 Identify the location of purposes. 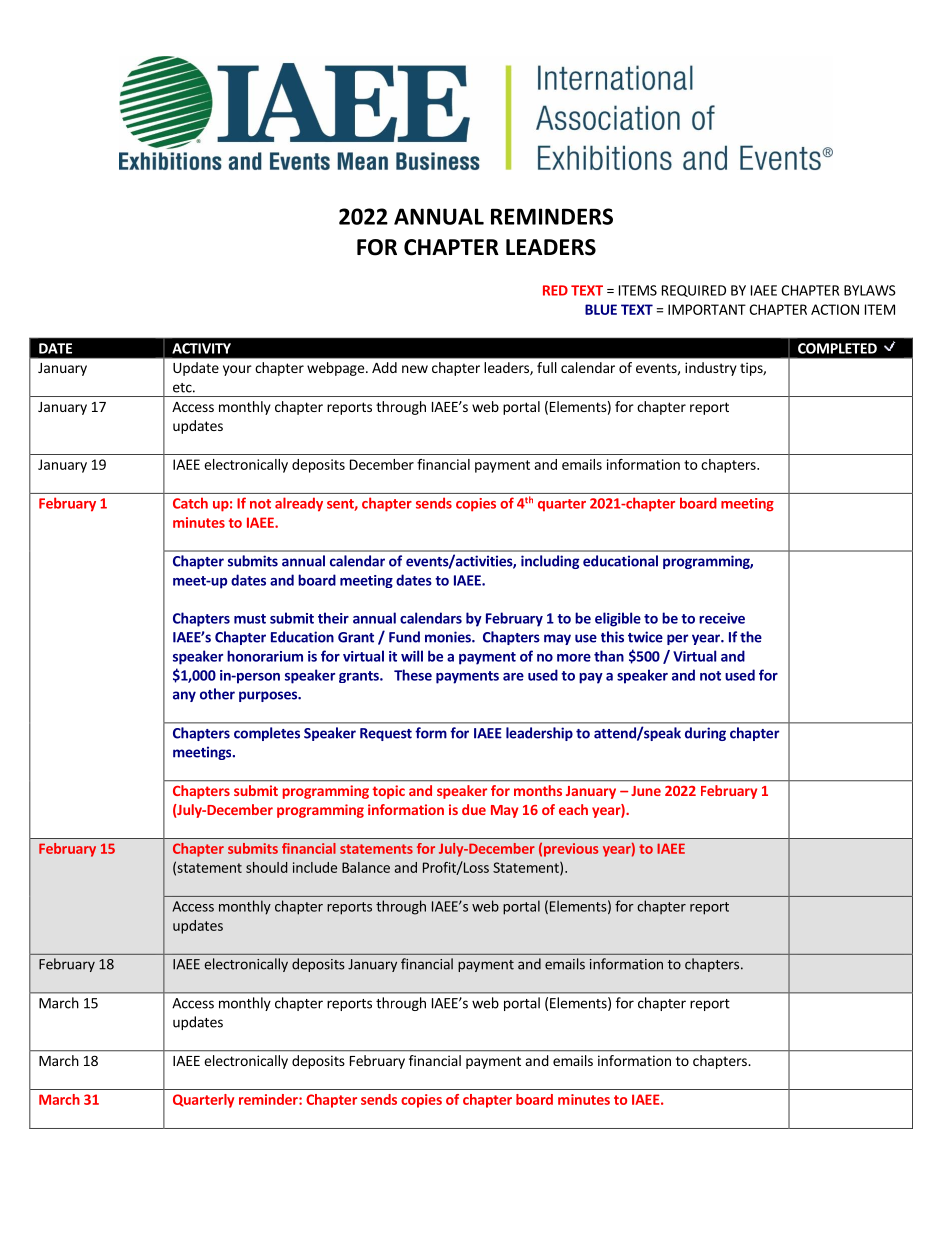
(269, 696).
